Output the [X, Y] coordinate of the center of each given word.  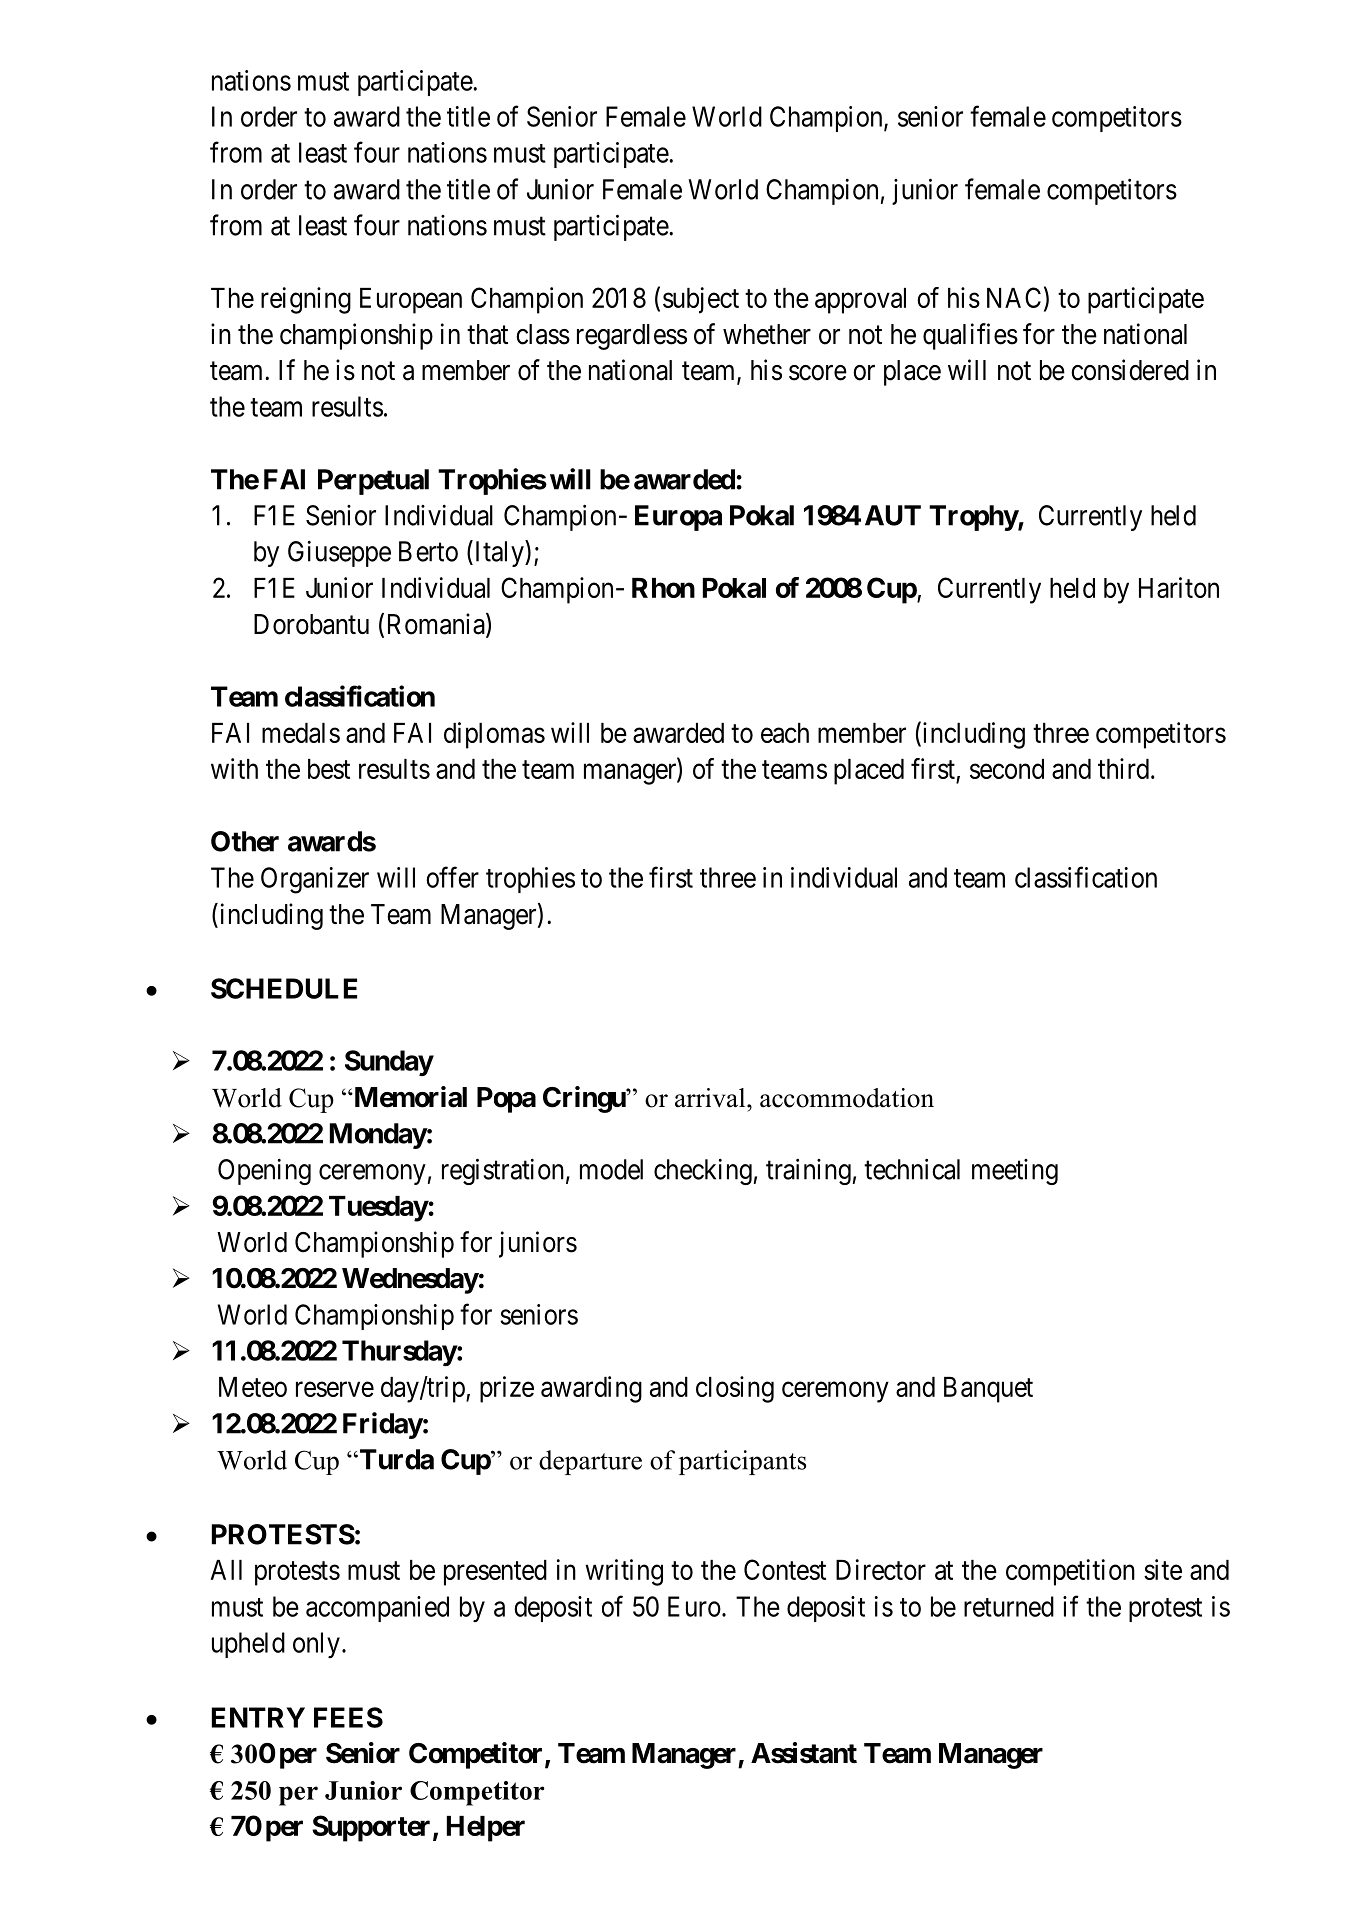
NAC [1014, 297]
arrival [711, 1098]
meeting [1015, 1172]
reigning [306, 300]
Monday [378, 1136]
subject [701, 300]
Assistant [804, 1753]
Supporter [371, 1828]
